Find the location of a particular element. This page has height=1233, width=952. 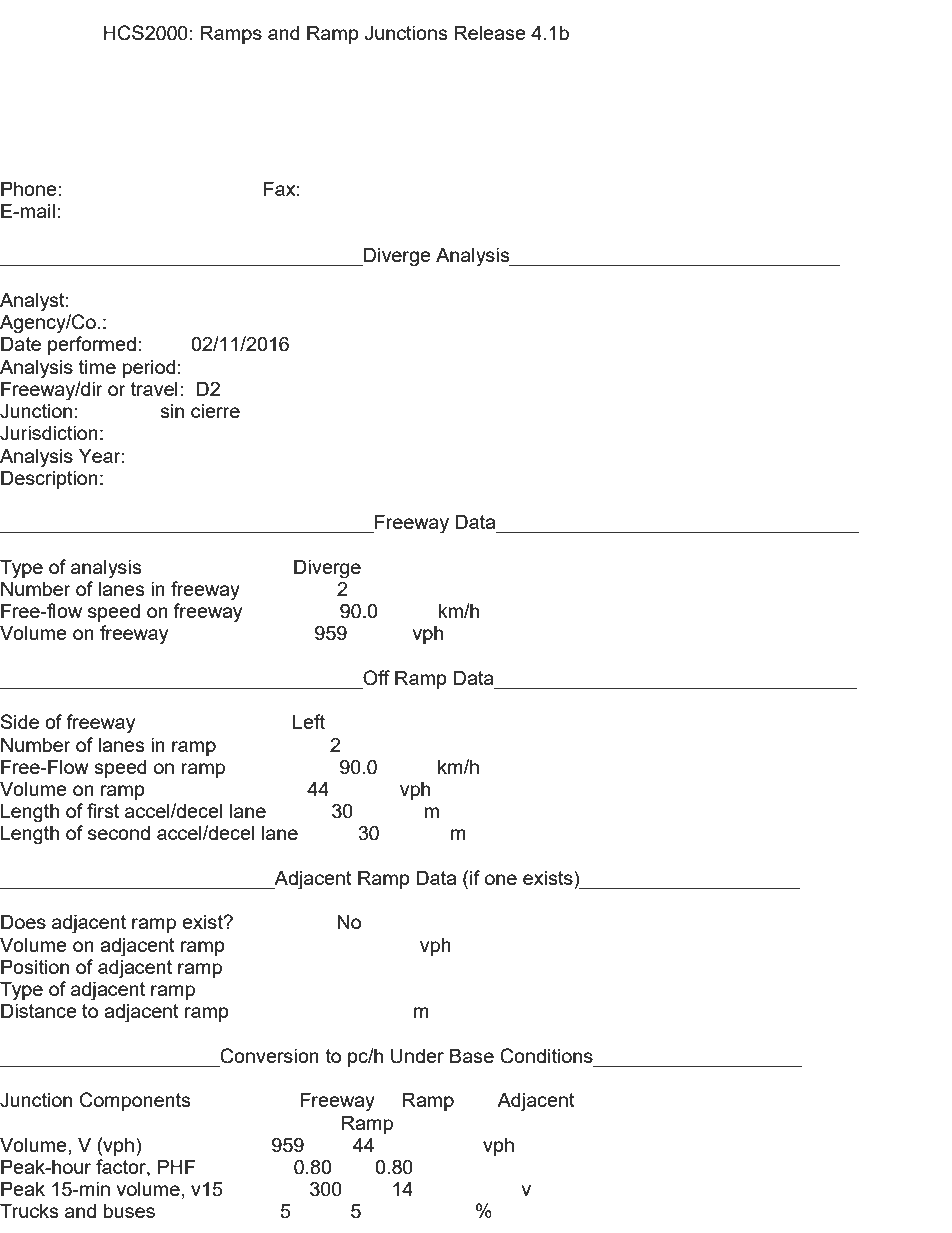

PHF is located at coordinates (176, 1166).
